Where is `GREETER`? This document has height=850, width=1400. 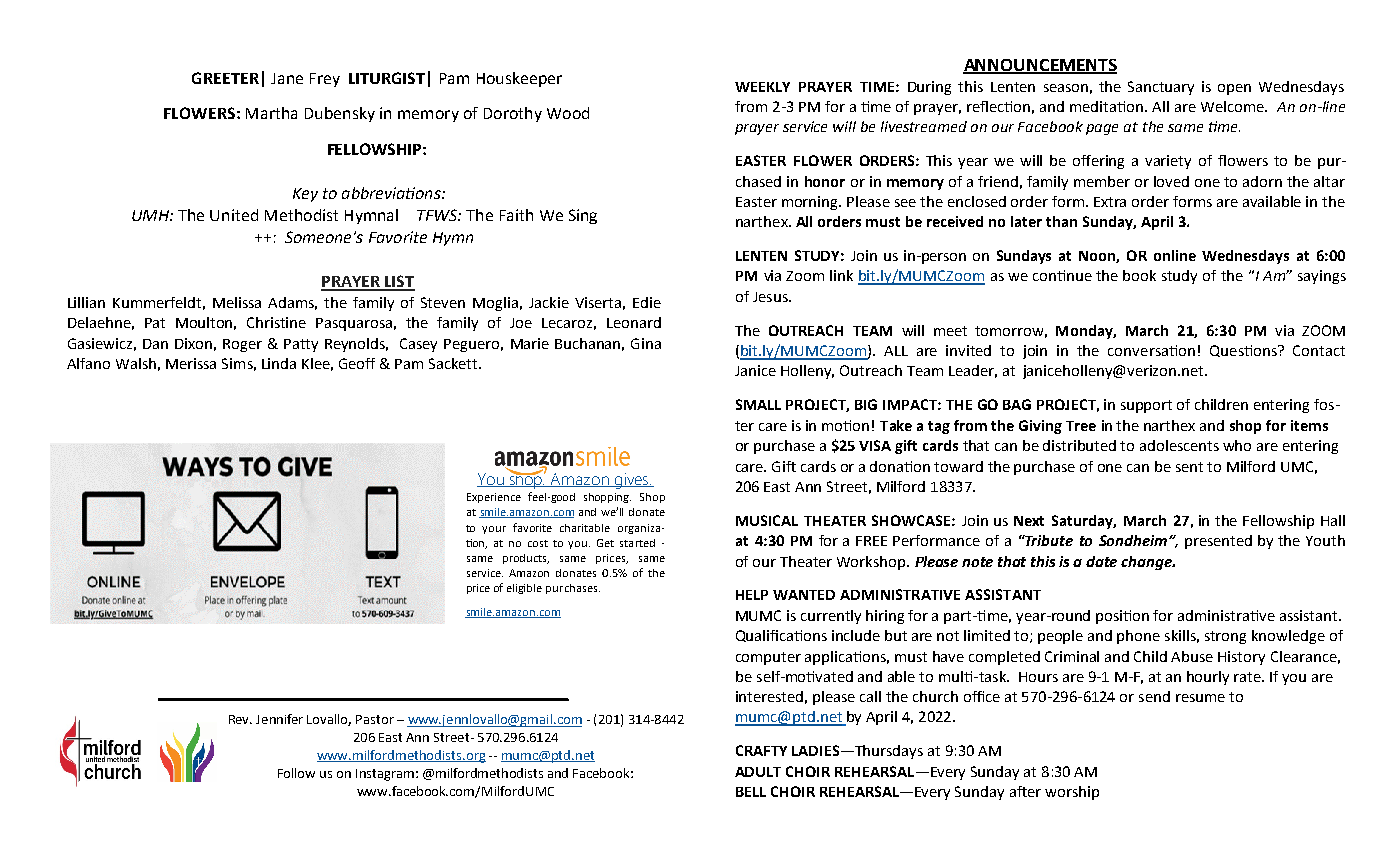 GREETER is located at coordinates (225, 78).
